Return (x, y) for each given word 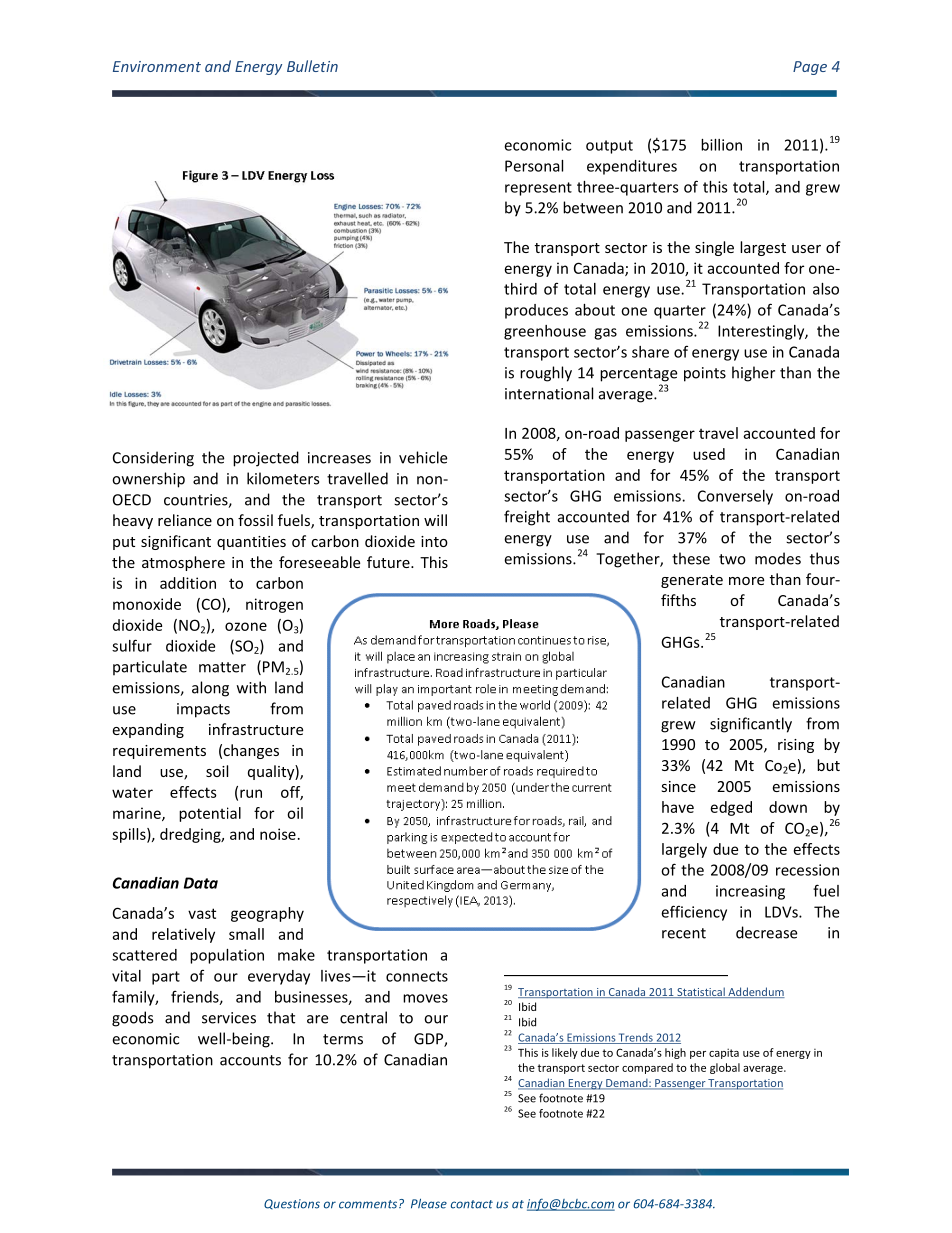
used (709, 454)
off (292, 793)
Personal (534, 166)
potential (210, 814)
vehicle (423, 457)
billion (721, 145)
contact (472, 1204)
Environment (157, 66)
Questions (292, 1204)
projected (266, 459)
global (725, 1068)
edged (731, 808)
